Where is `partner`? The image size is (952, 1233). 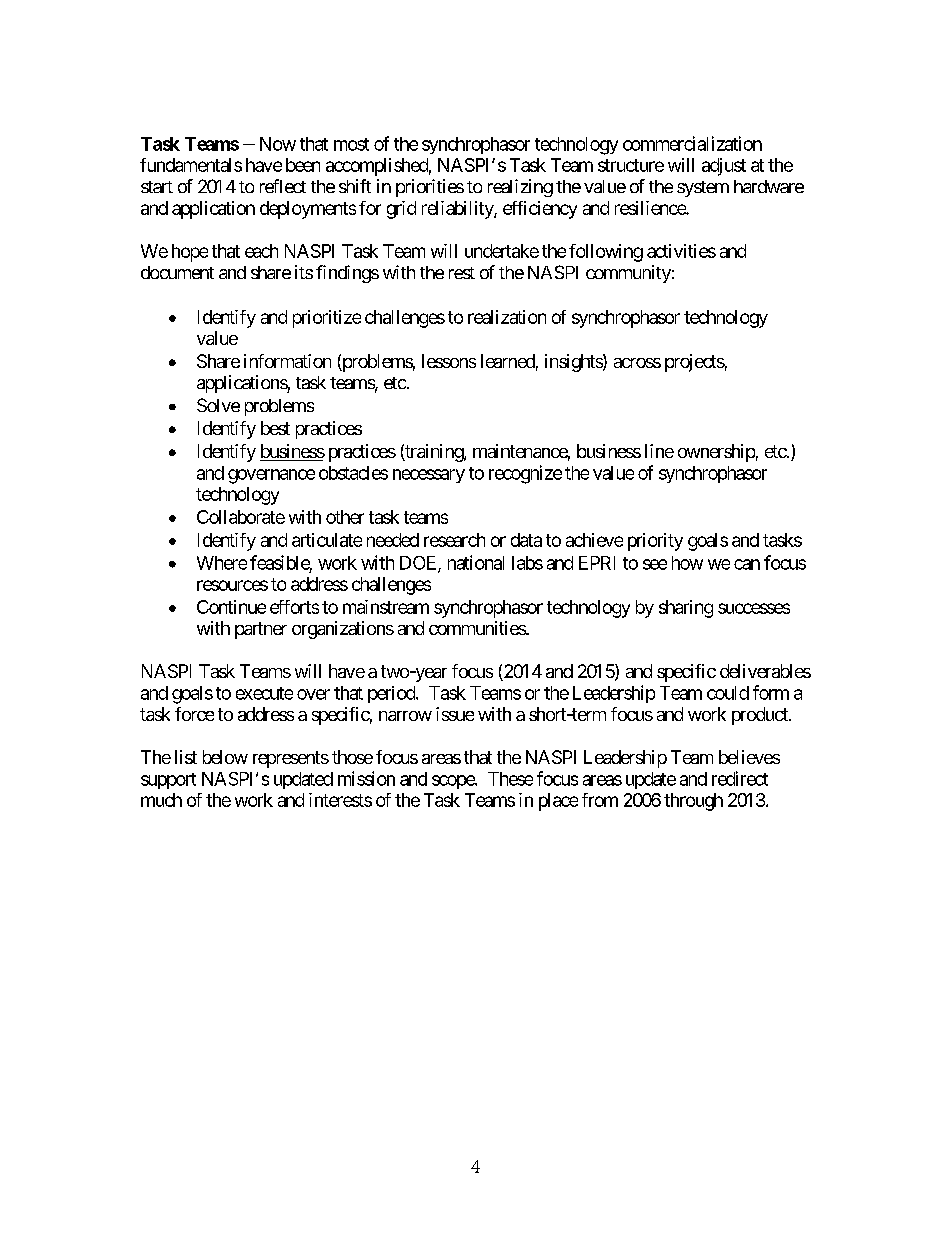
partner is located at coordinates (261, 630).
